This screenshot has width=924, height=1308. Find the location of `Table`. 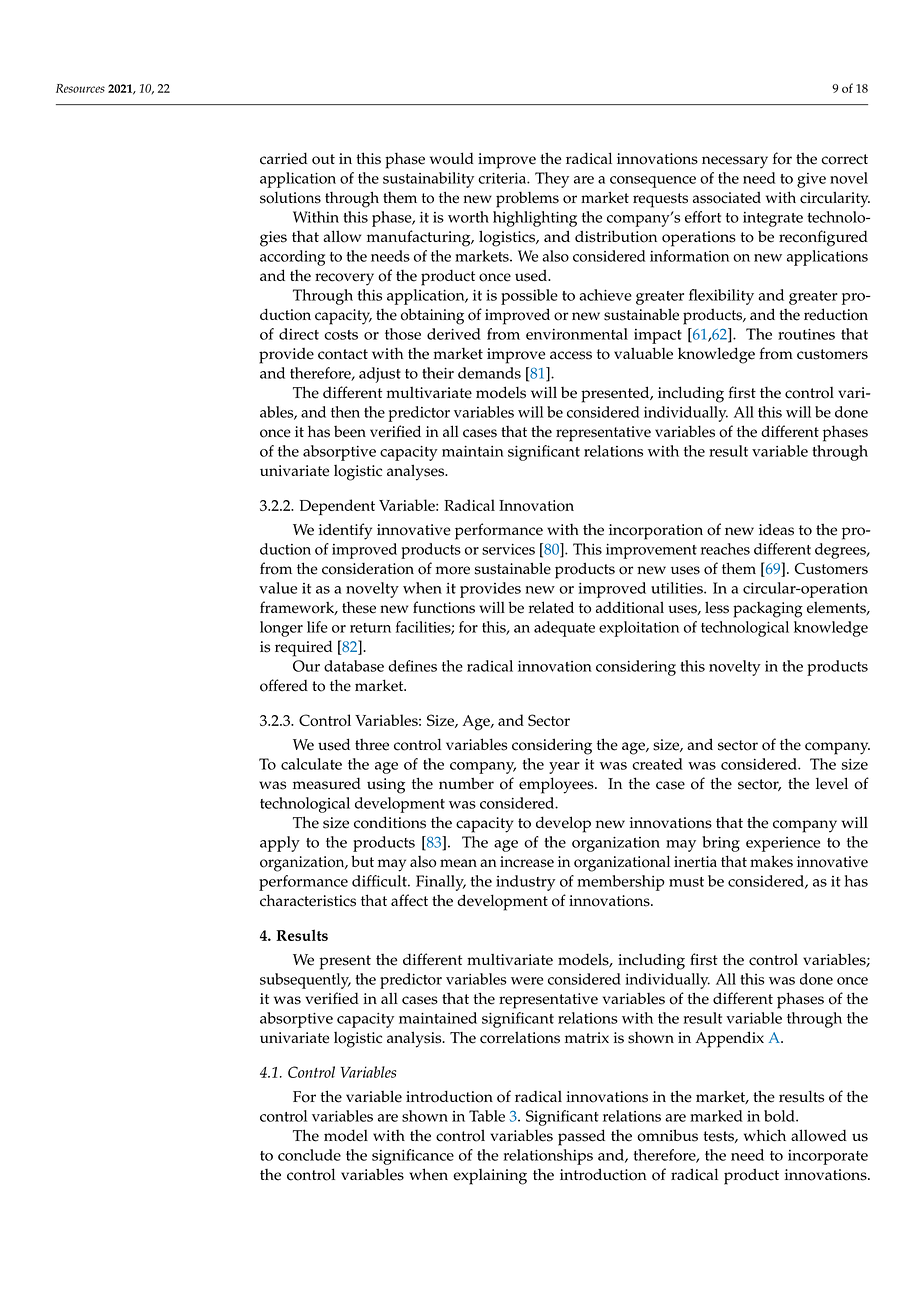

Table is located at coordinates (487, 1116).
